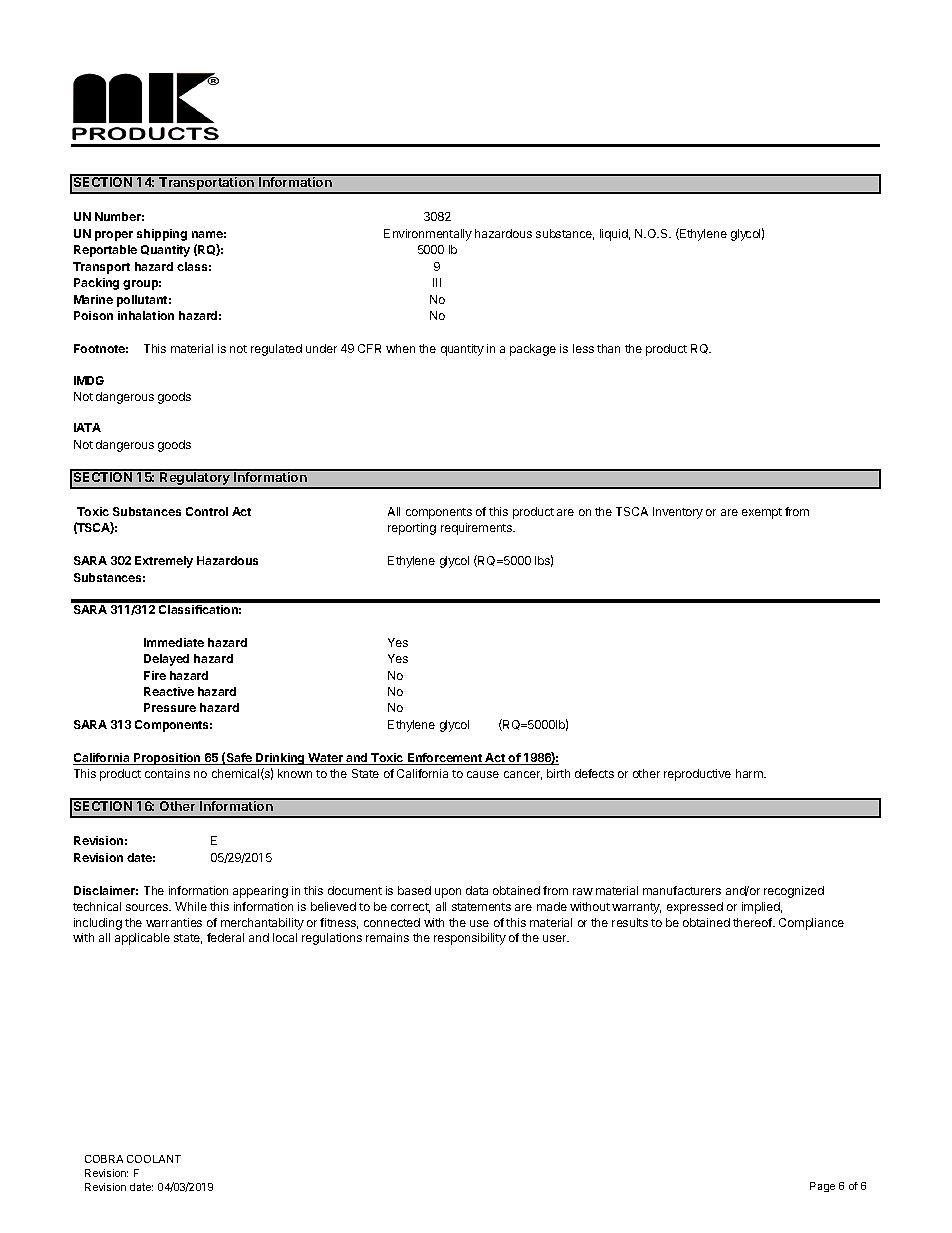 This page has height=1233, width=952. What do you see at coordinates (762, 513) in the page?
I see `exempt` at bounding box center [762, 513].
